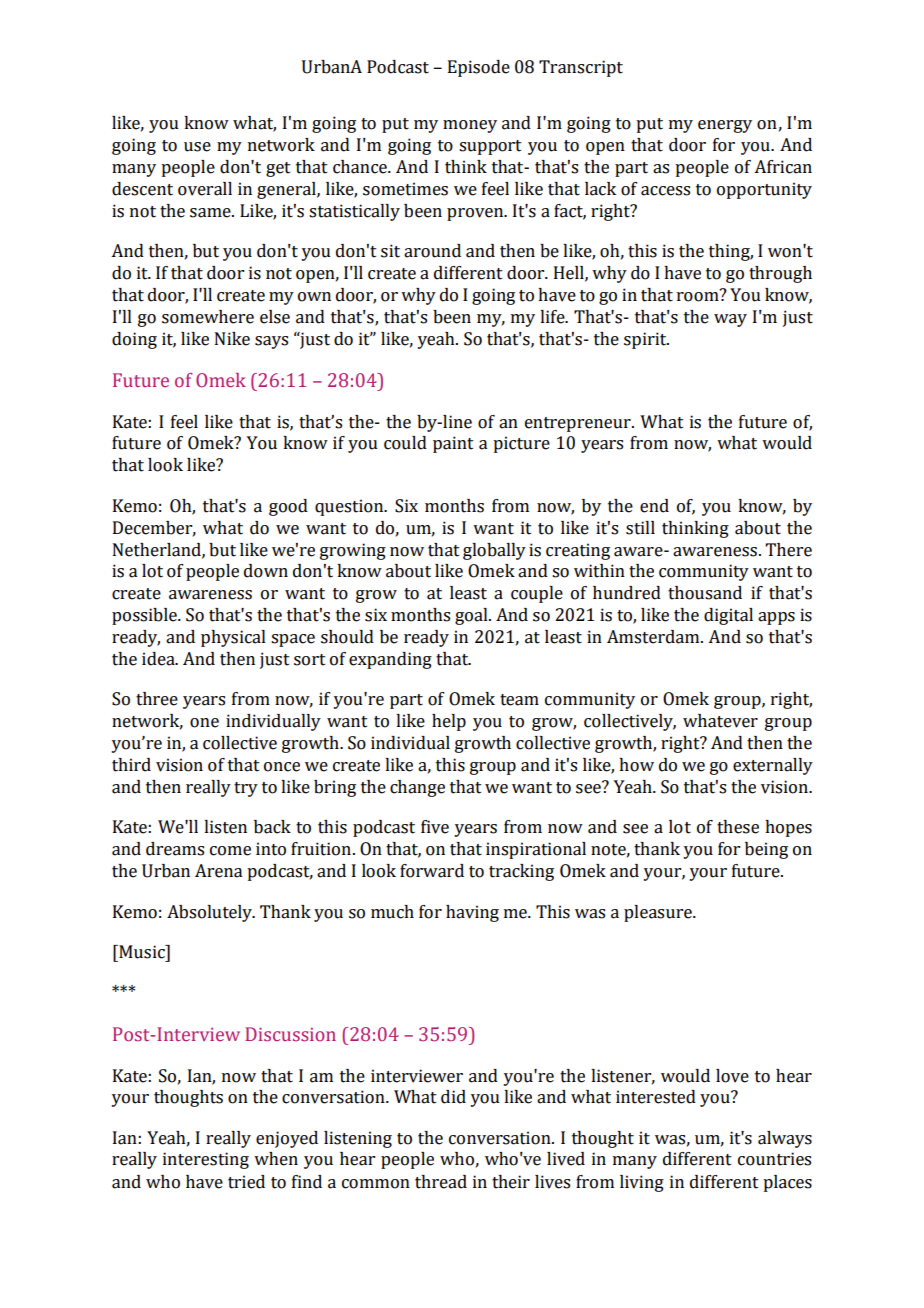 This screenshot has width=924, height=1308. What do you see at coordinates (197, 147) in the screenshot?
I see `use` at bounding box center [197, 147].
